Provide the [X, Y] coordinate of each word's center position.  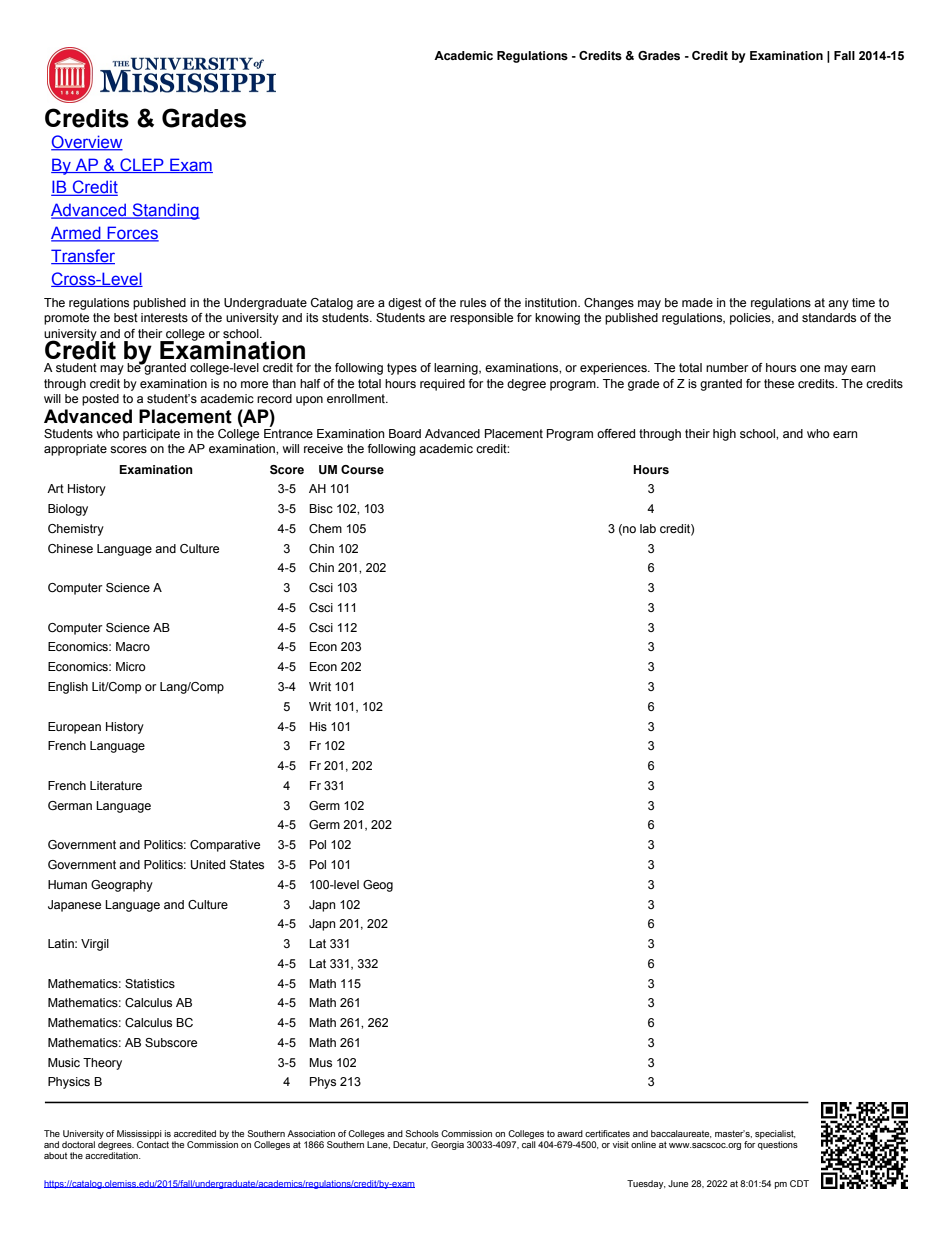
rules [473, 302]
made [697, 302]
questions [778, 1144]
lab [648, 528]
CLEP [142, 165]
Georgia [447, 1145]
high [724, 435]
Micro [131, 666]
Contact [153, 1143]
